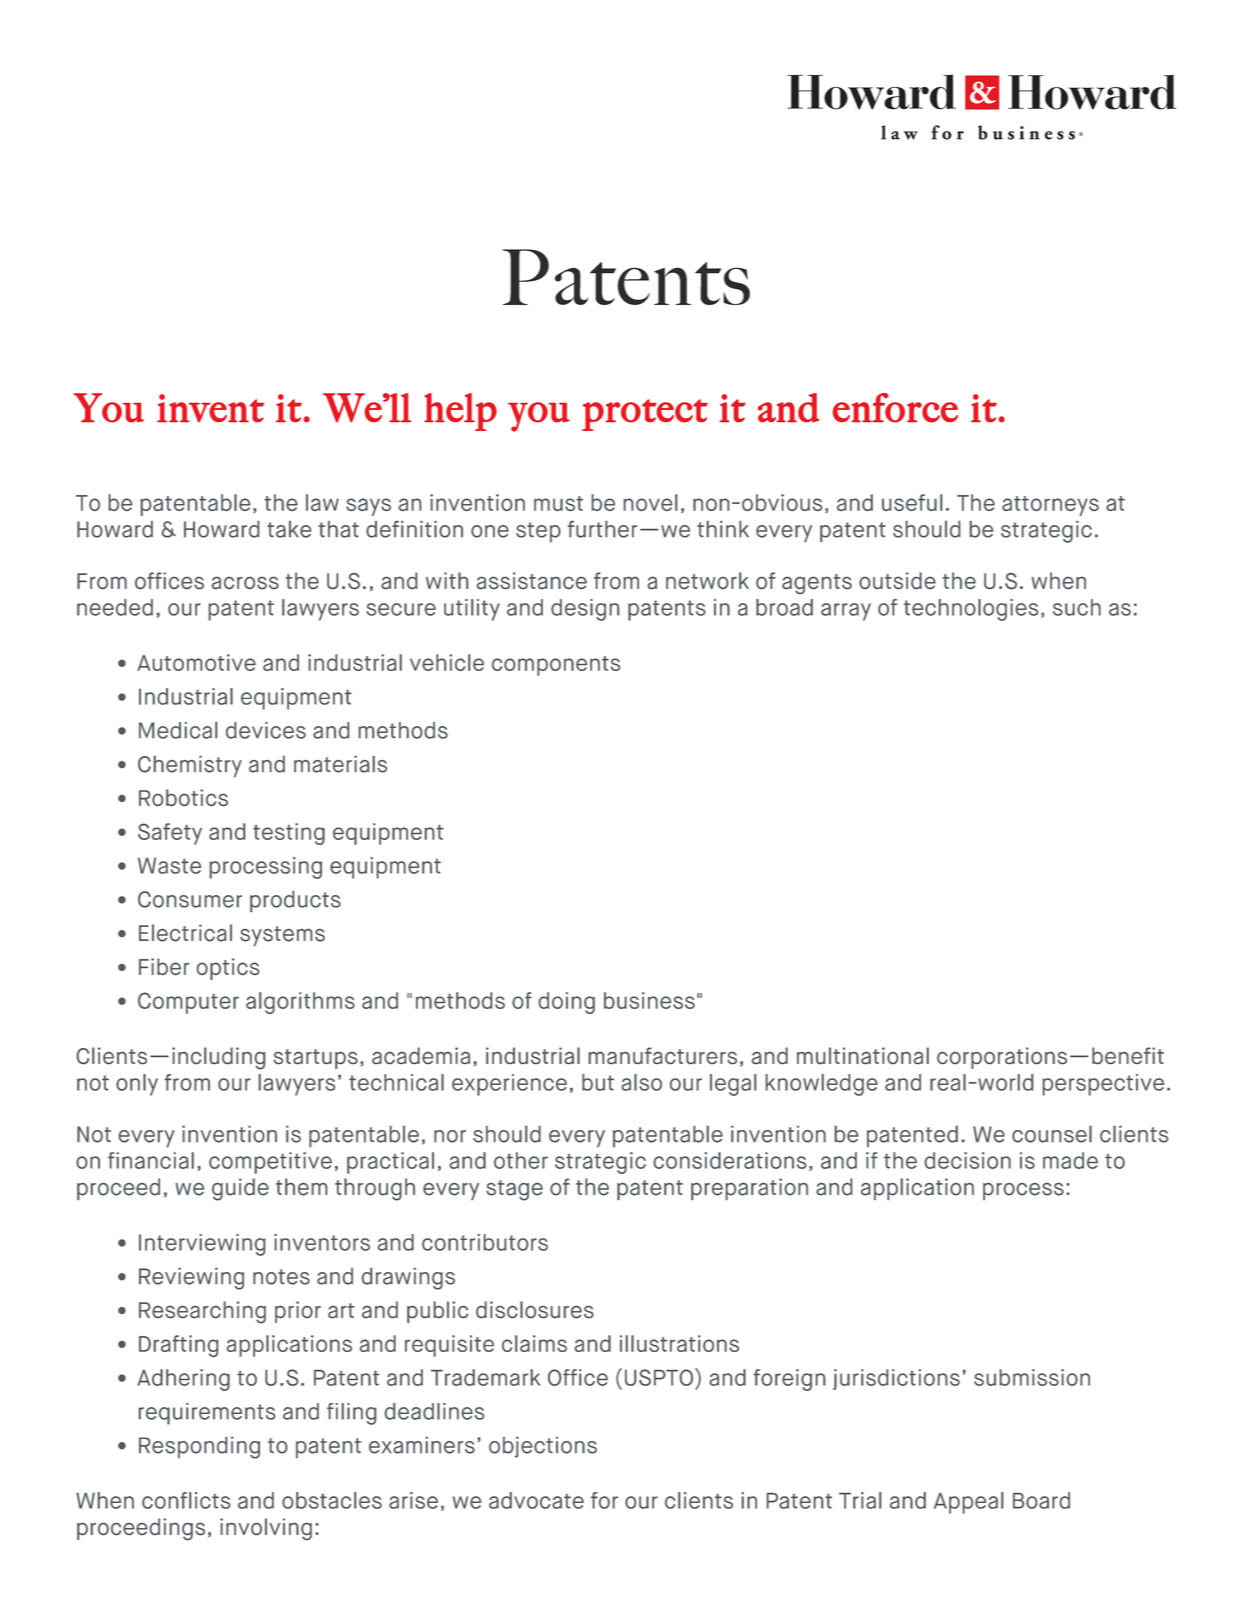 The image size is (1253, 1622). Describe the element at coordinates (514, 1190) in the document. I see `stage` at that location.
